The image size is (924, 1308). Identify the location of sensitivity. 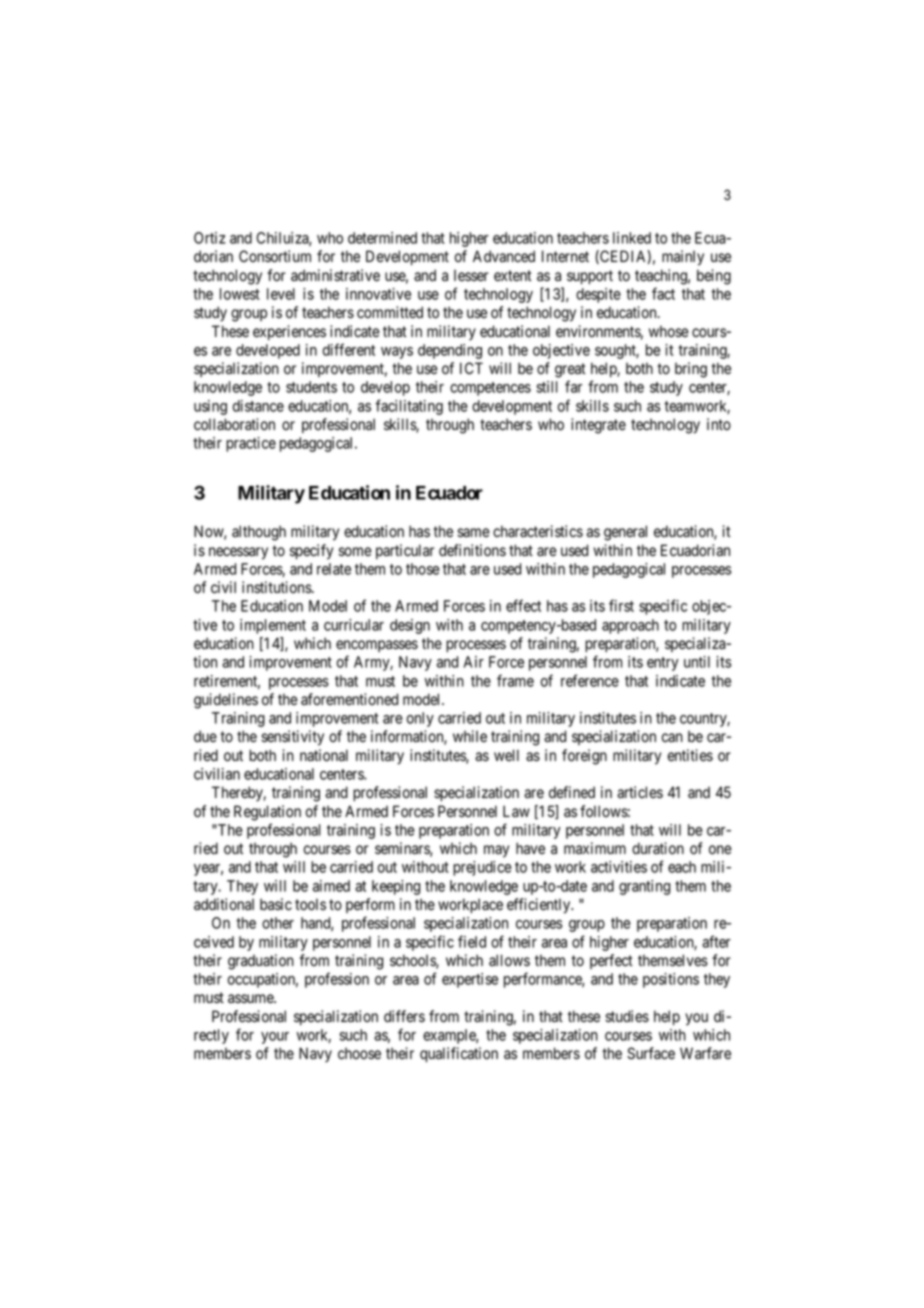
(292, 738).
